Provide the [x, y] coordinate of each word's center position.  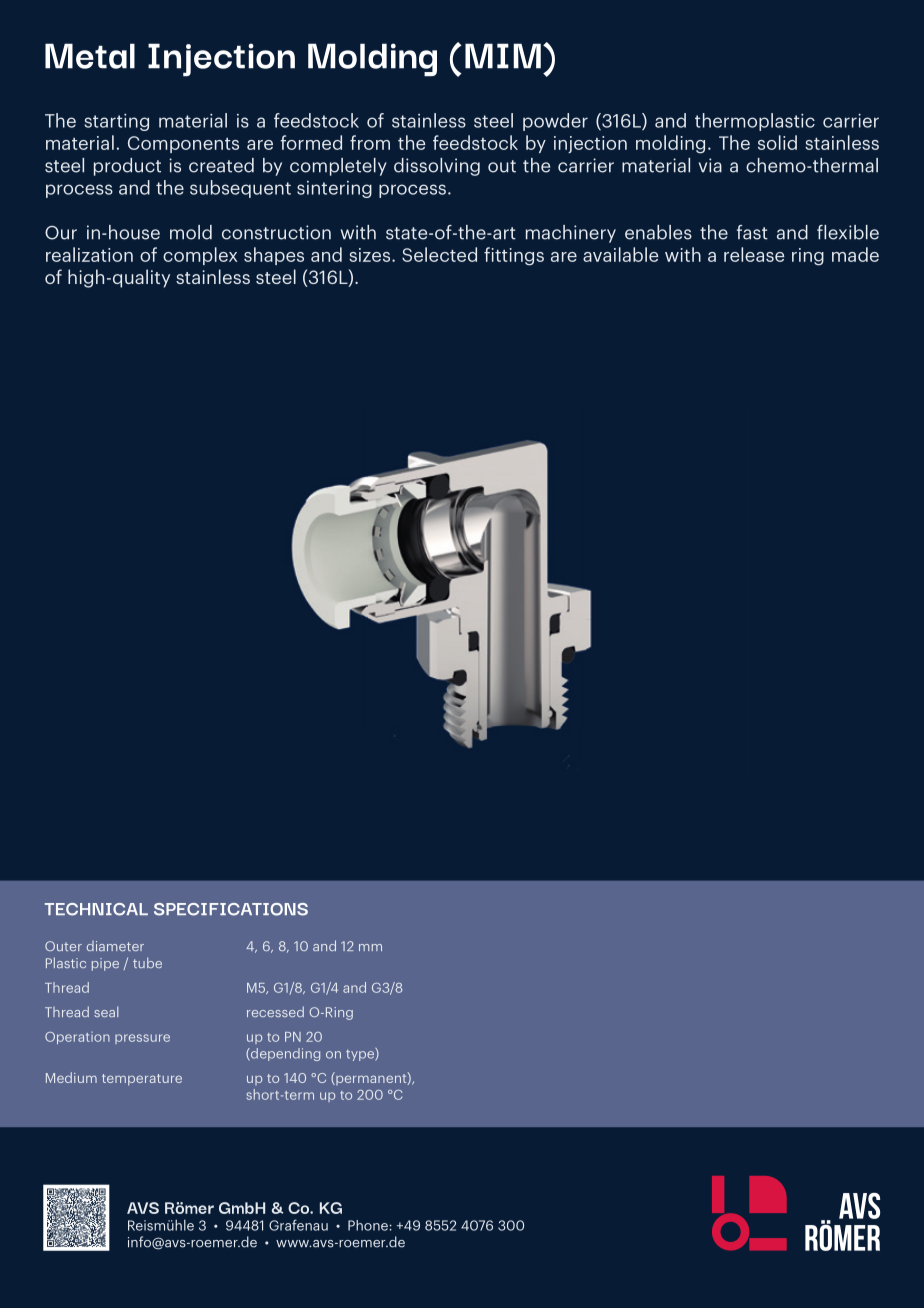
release [754, 254]
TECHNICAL [96, 909]
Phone [369, 1225]
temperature [142, 1080]
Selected [439, 254]
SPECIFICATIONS [231, 909]
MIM [503, 56]
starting [116, 122]
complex [200, 256]
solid [777, 142]
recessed [275, 1011]
